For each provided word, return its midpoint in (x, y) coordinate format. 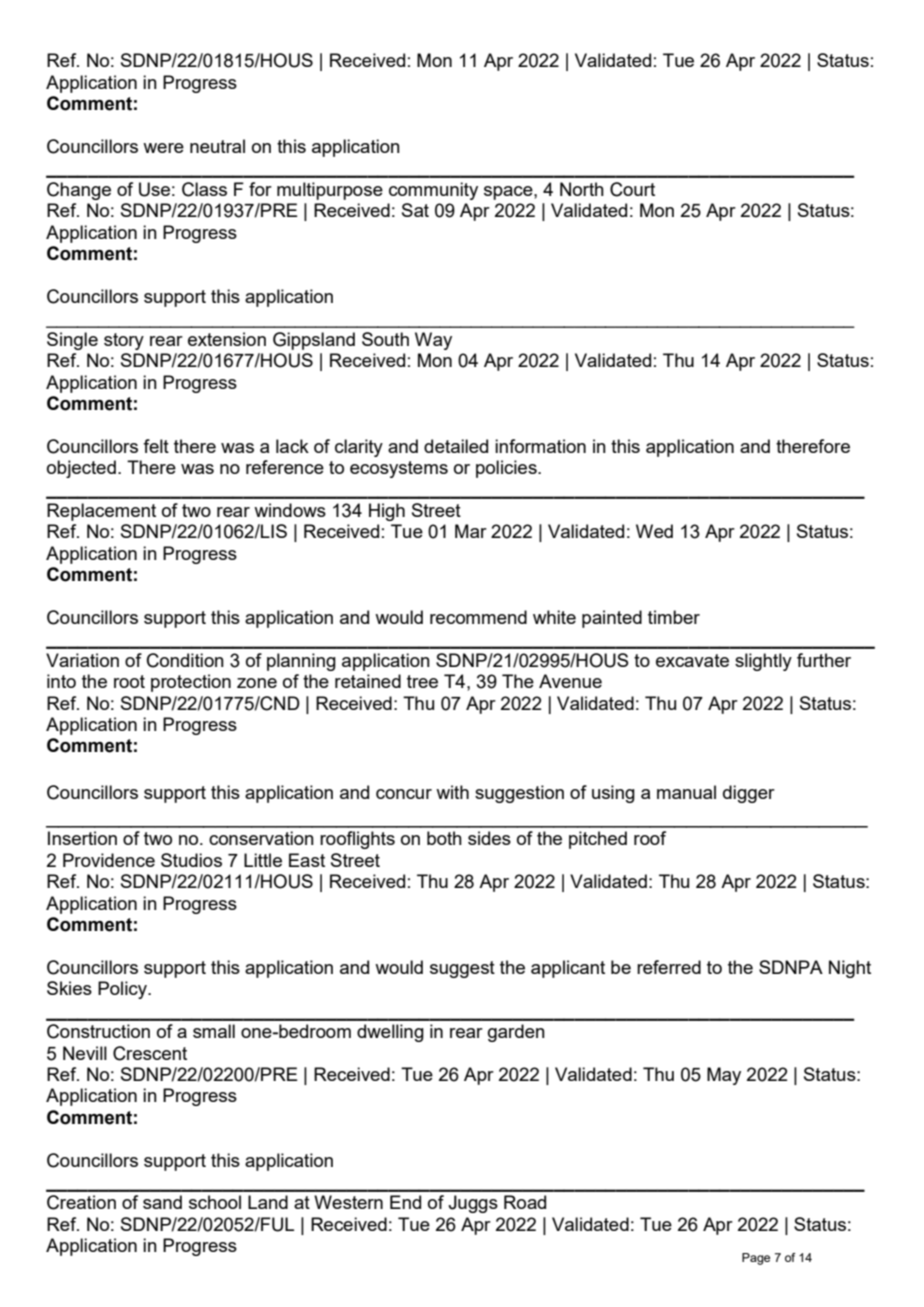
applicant (568, 969)
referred (669, 967)
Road (525, 1202)
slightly (763, 662)
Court (632, 189)
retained (368, 681)
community (433, 191)
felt (156, 446)
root (129, 681)
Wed (654, 531)
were (163, 148)
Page (756, 1259)
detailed (456, 446)
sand (162, 1202)
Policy (123, 990)
